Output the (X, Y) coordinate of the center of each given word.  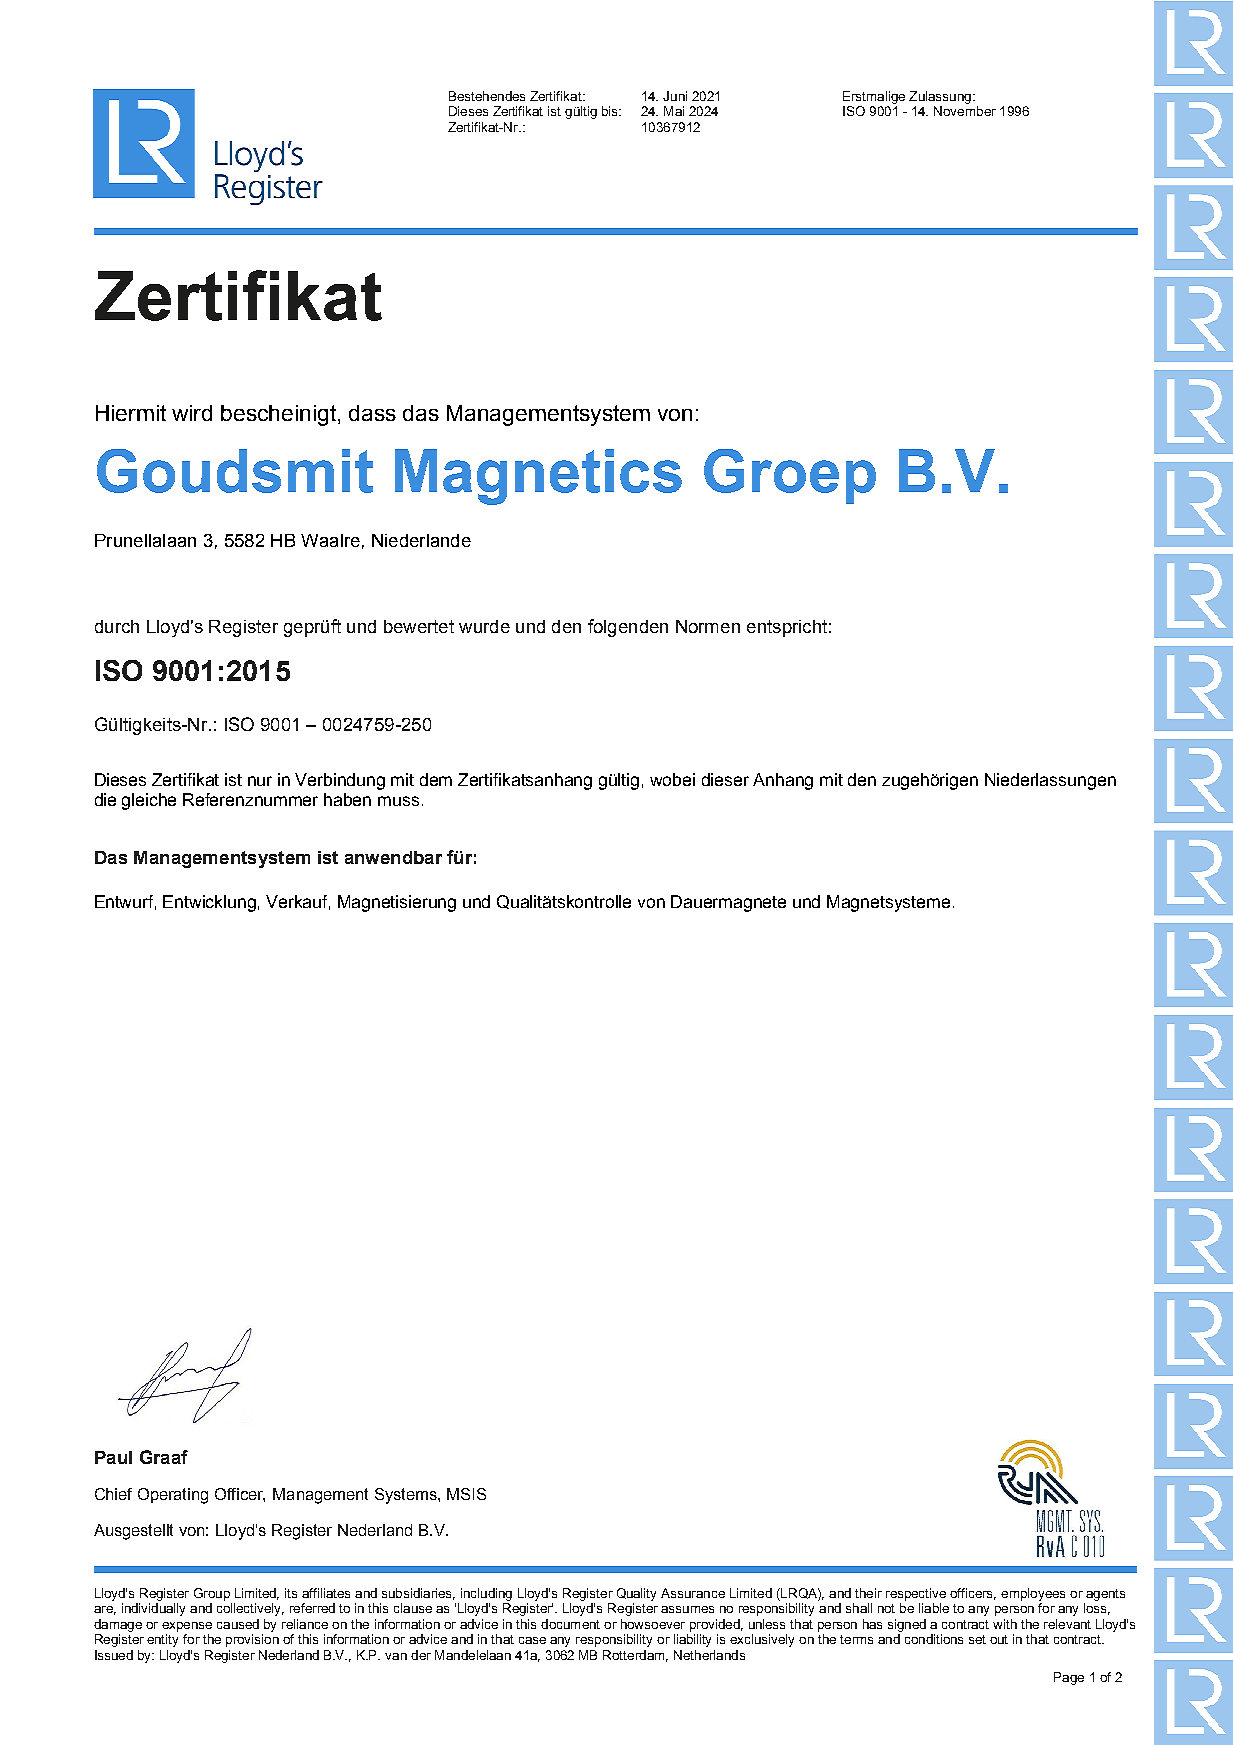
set (977, 1639)
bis (611, 111)
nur (260, 781)
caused (238, 1624)
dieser (725, 779)
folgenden (628, 628)
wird (192, 413)
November (965, 111)
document (570, 1624)
